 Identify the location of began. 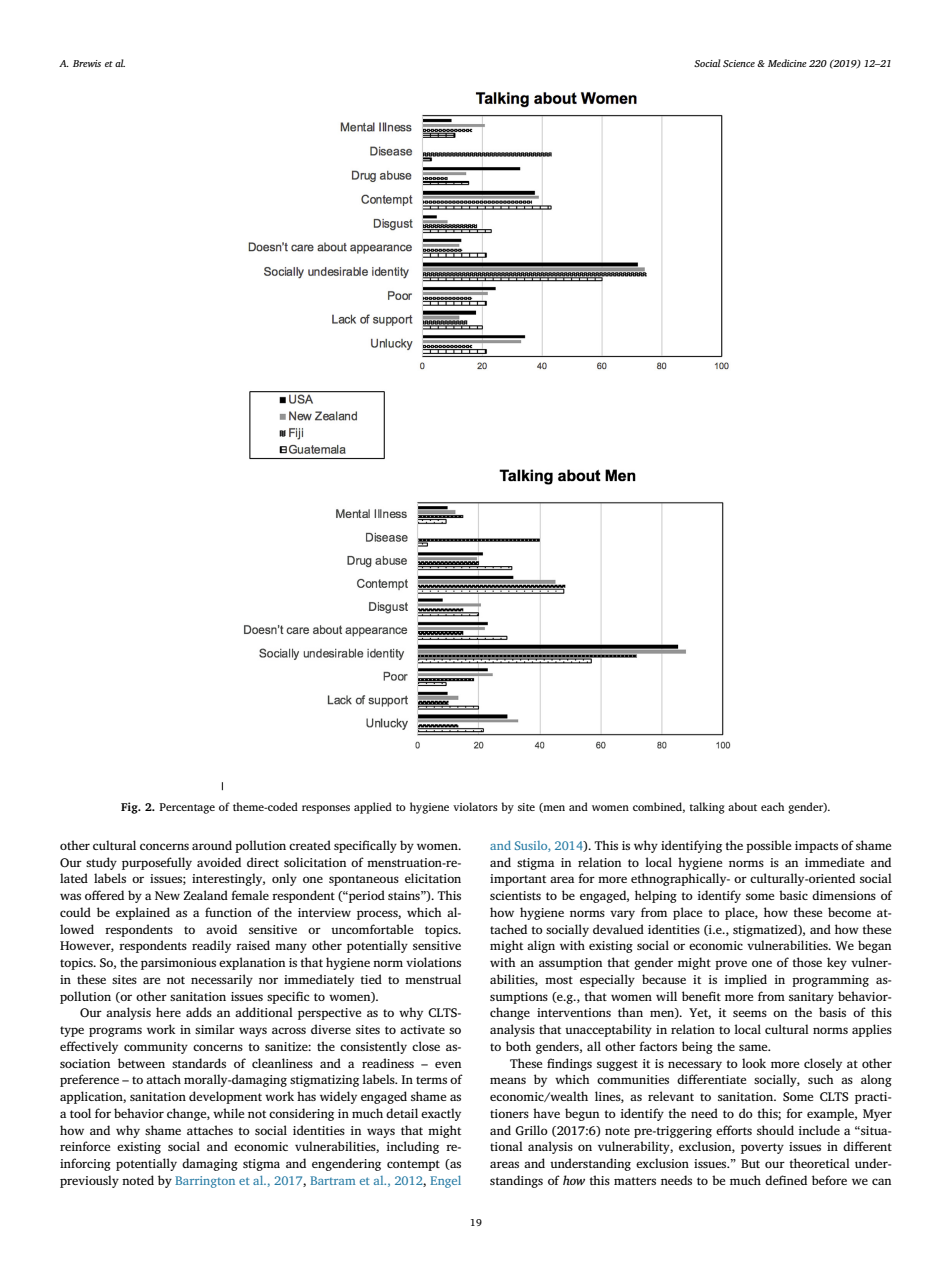
(874, 946).
